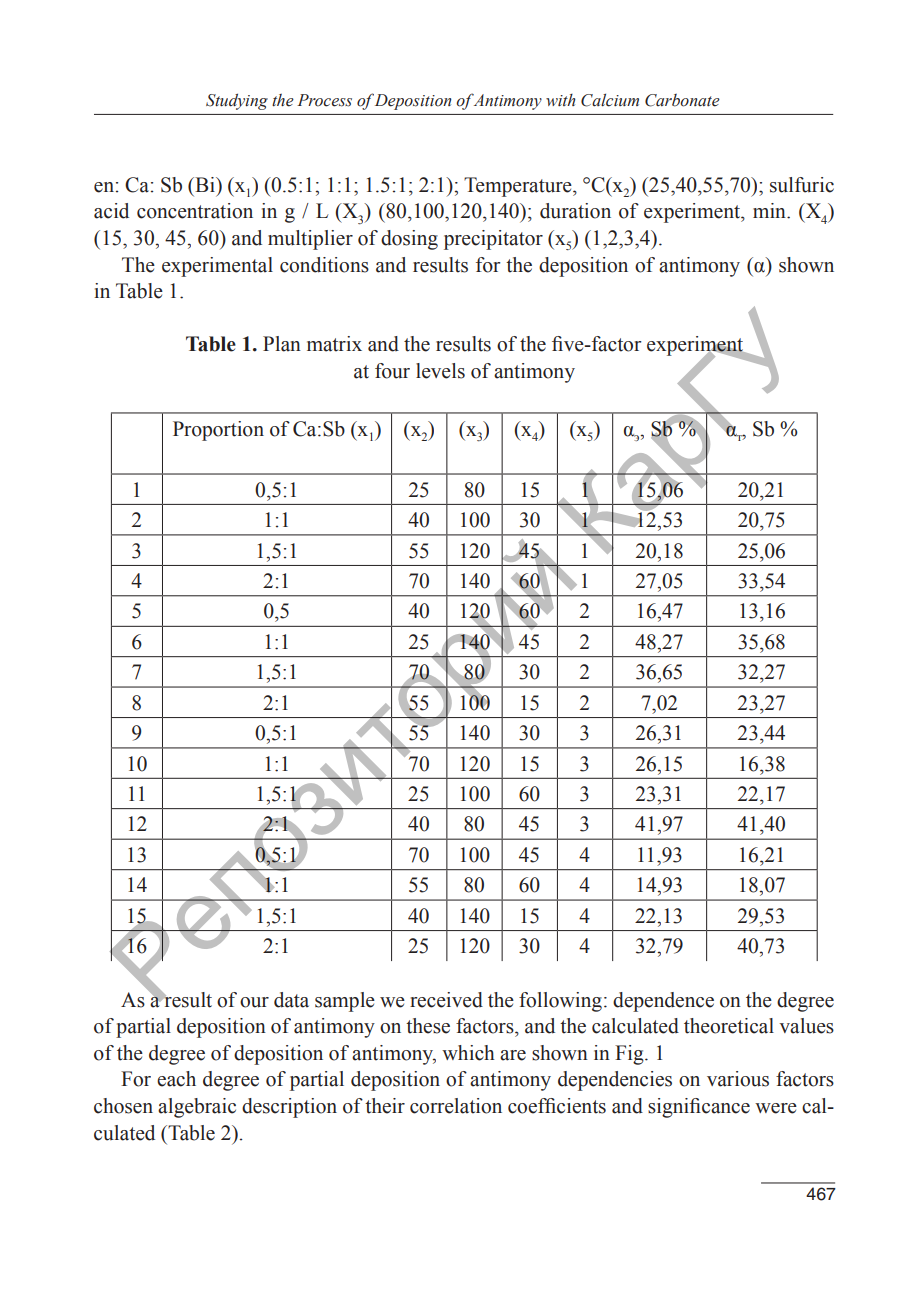 The height and width of the screenshot is (1316, 912). I want to click on Temperature, so click(519, 187).
